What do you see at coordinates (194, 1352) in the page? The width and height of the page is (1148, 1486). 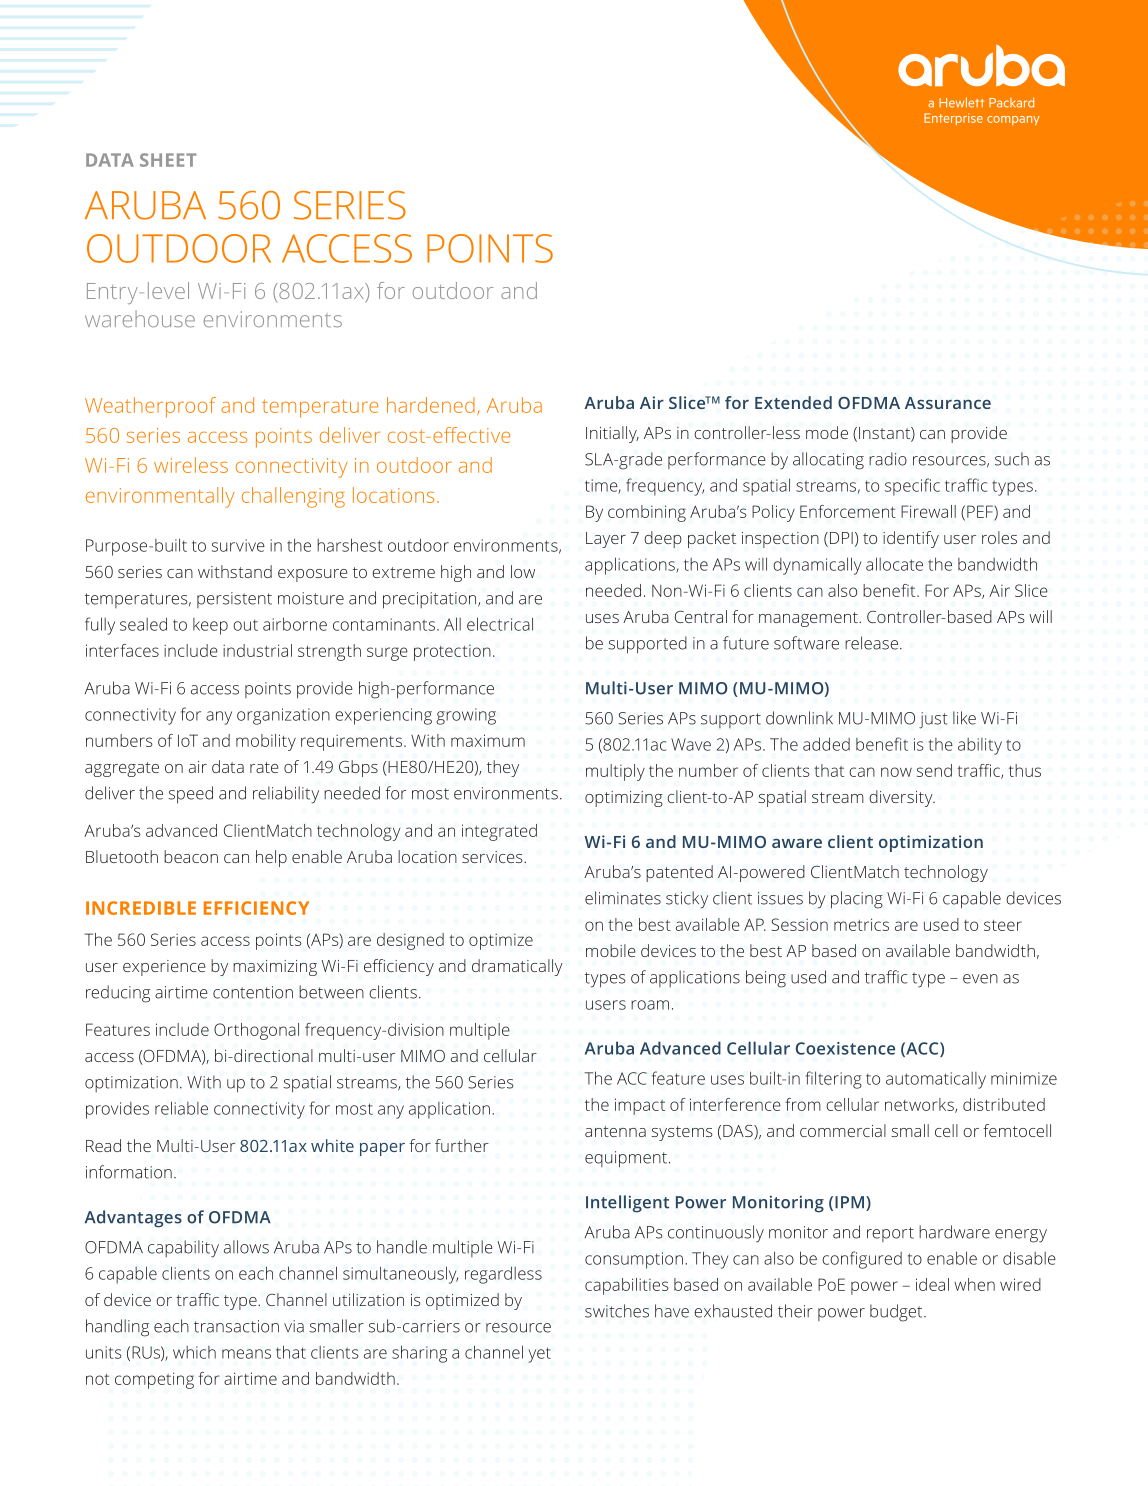 I see `which` at bounding box center [194, 1352].
